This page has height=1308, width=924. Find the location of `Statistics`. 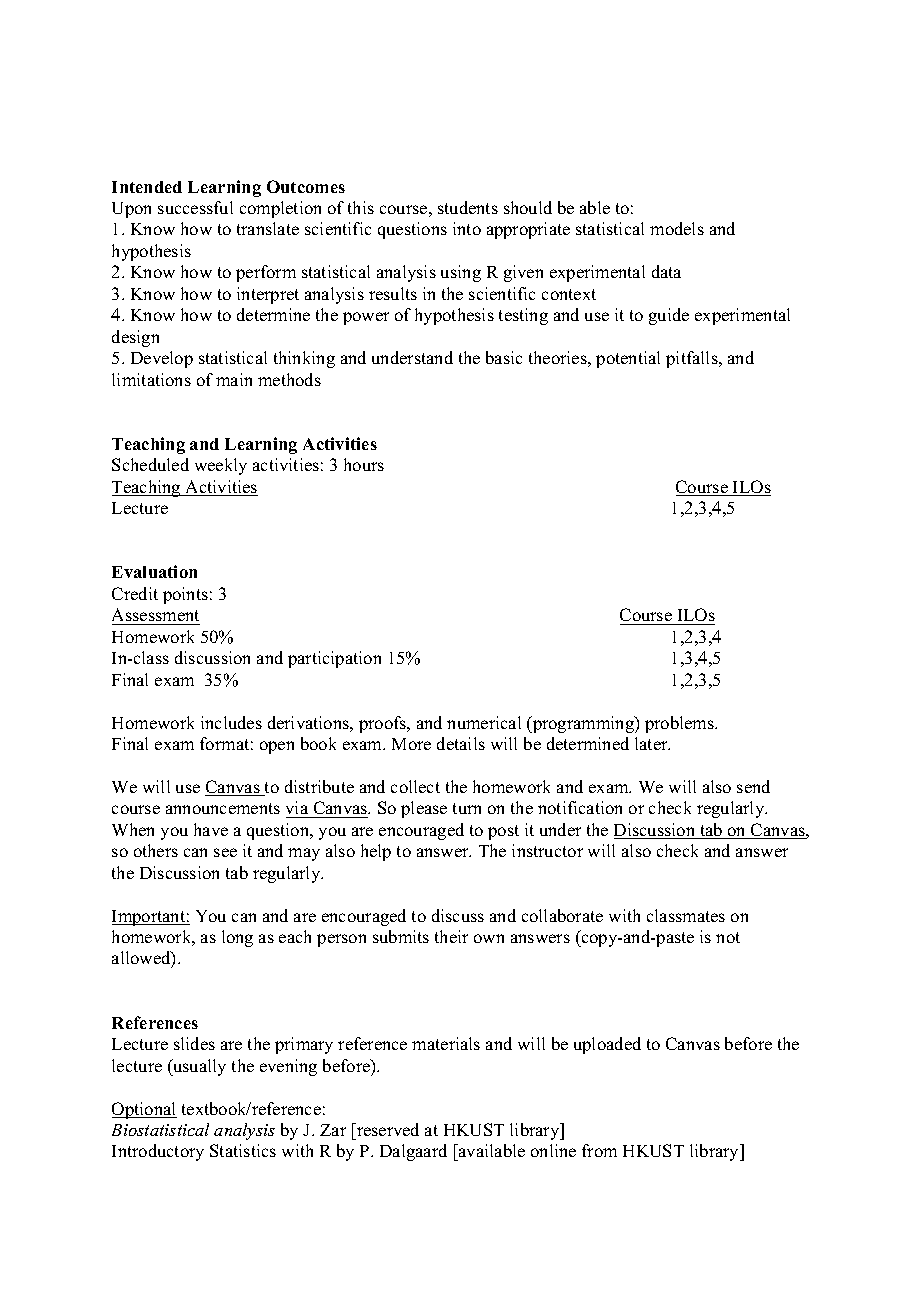

Statistics is located at coordinates (243, 1150).
